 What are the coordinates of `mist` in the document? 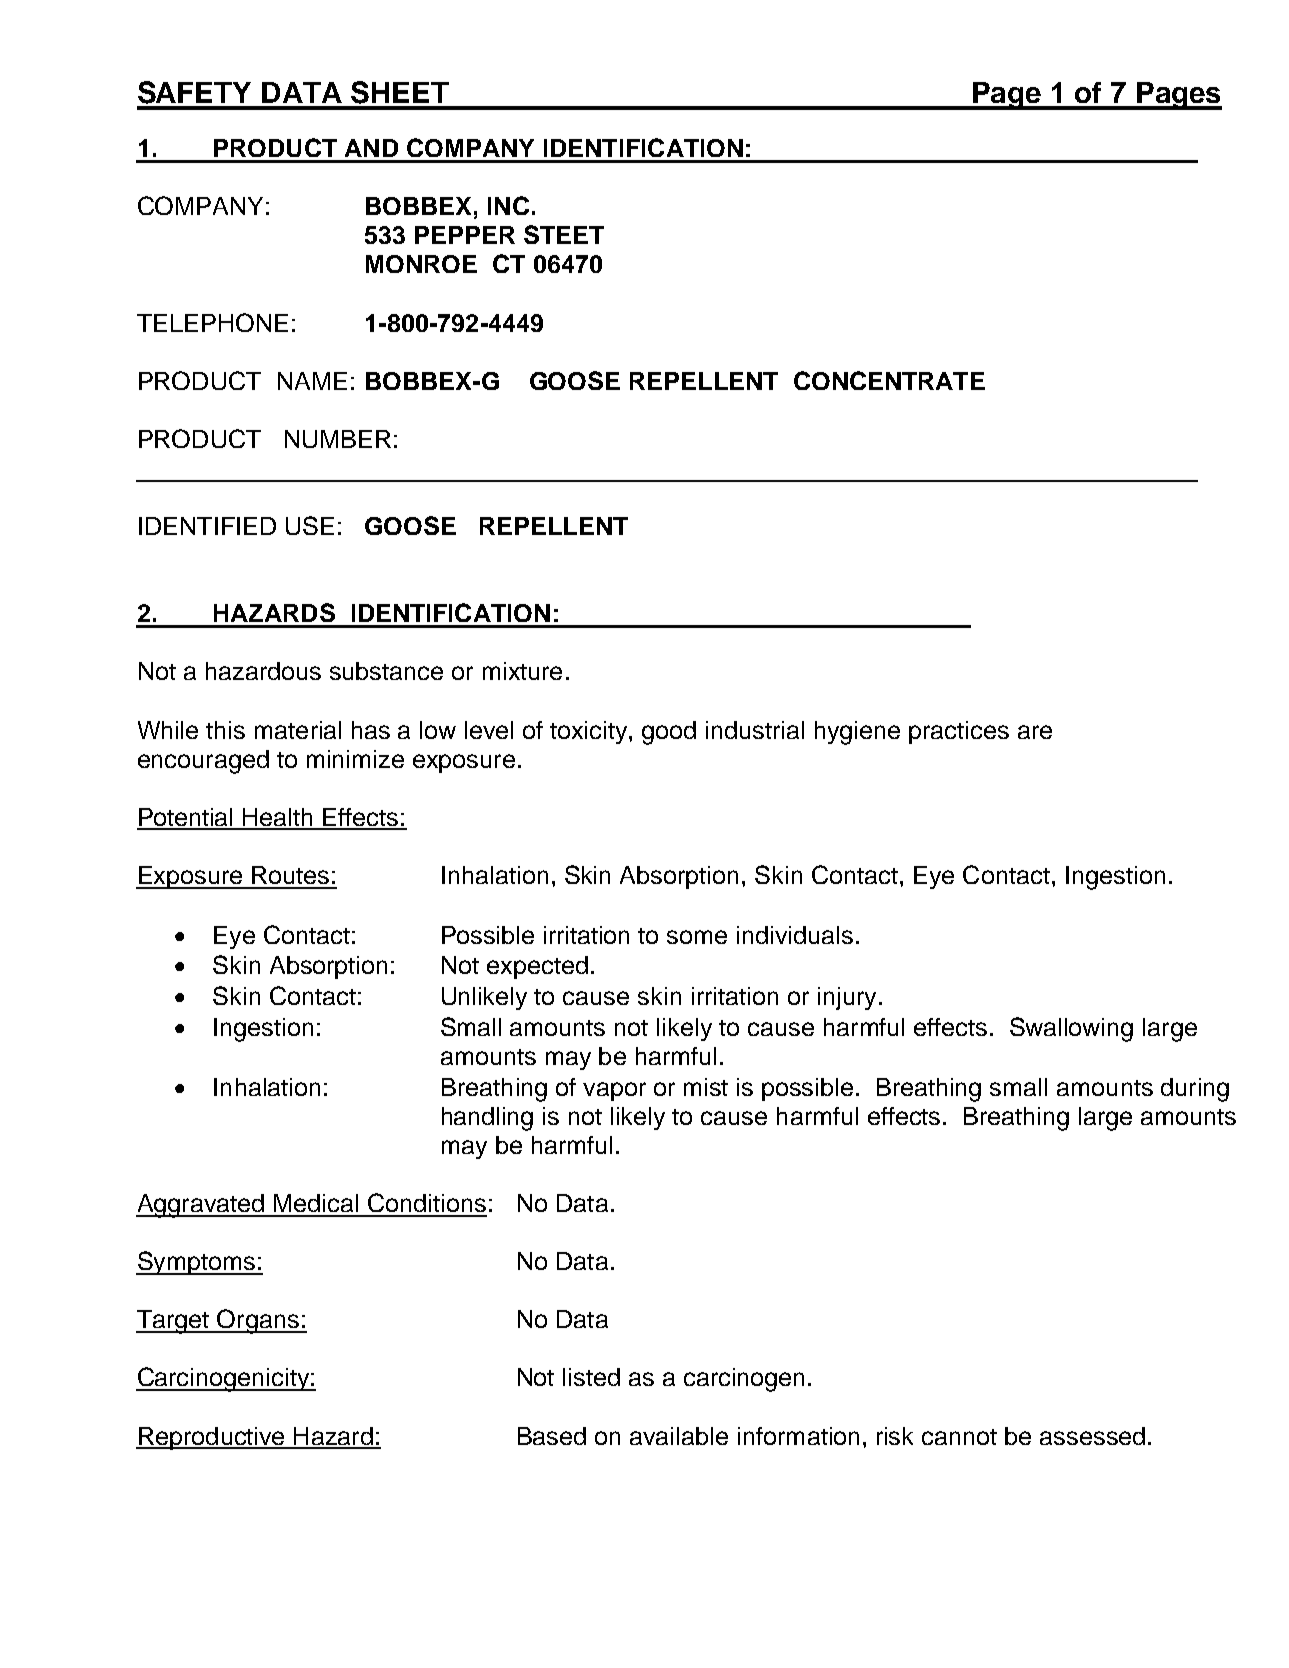 It's located at (706, 1087).
